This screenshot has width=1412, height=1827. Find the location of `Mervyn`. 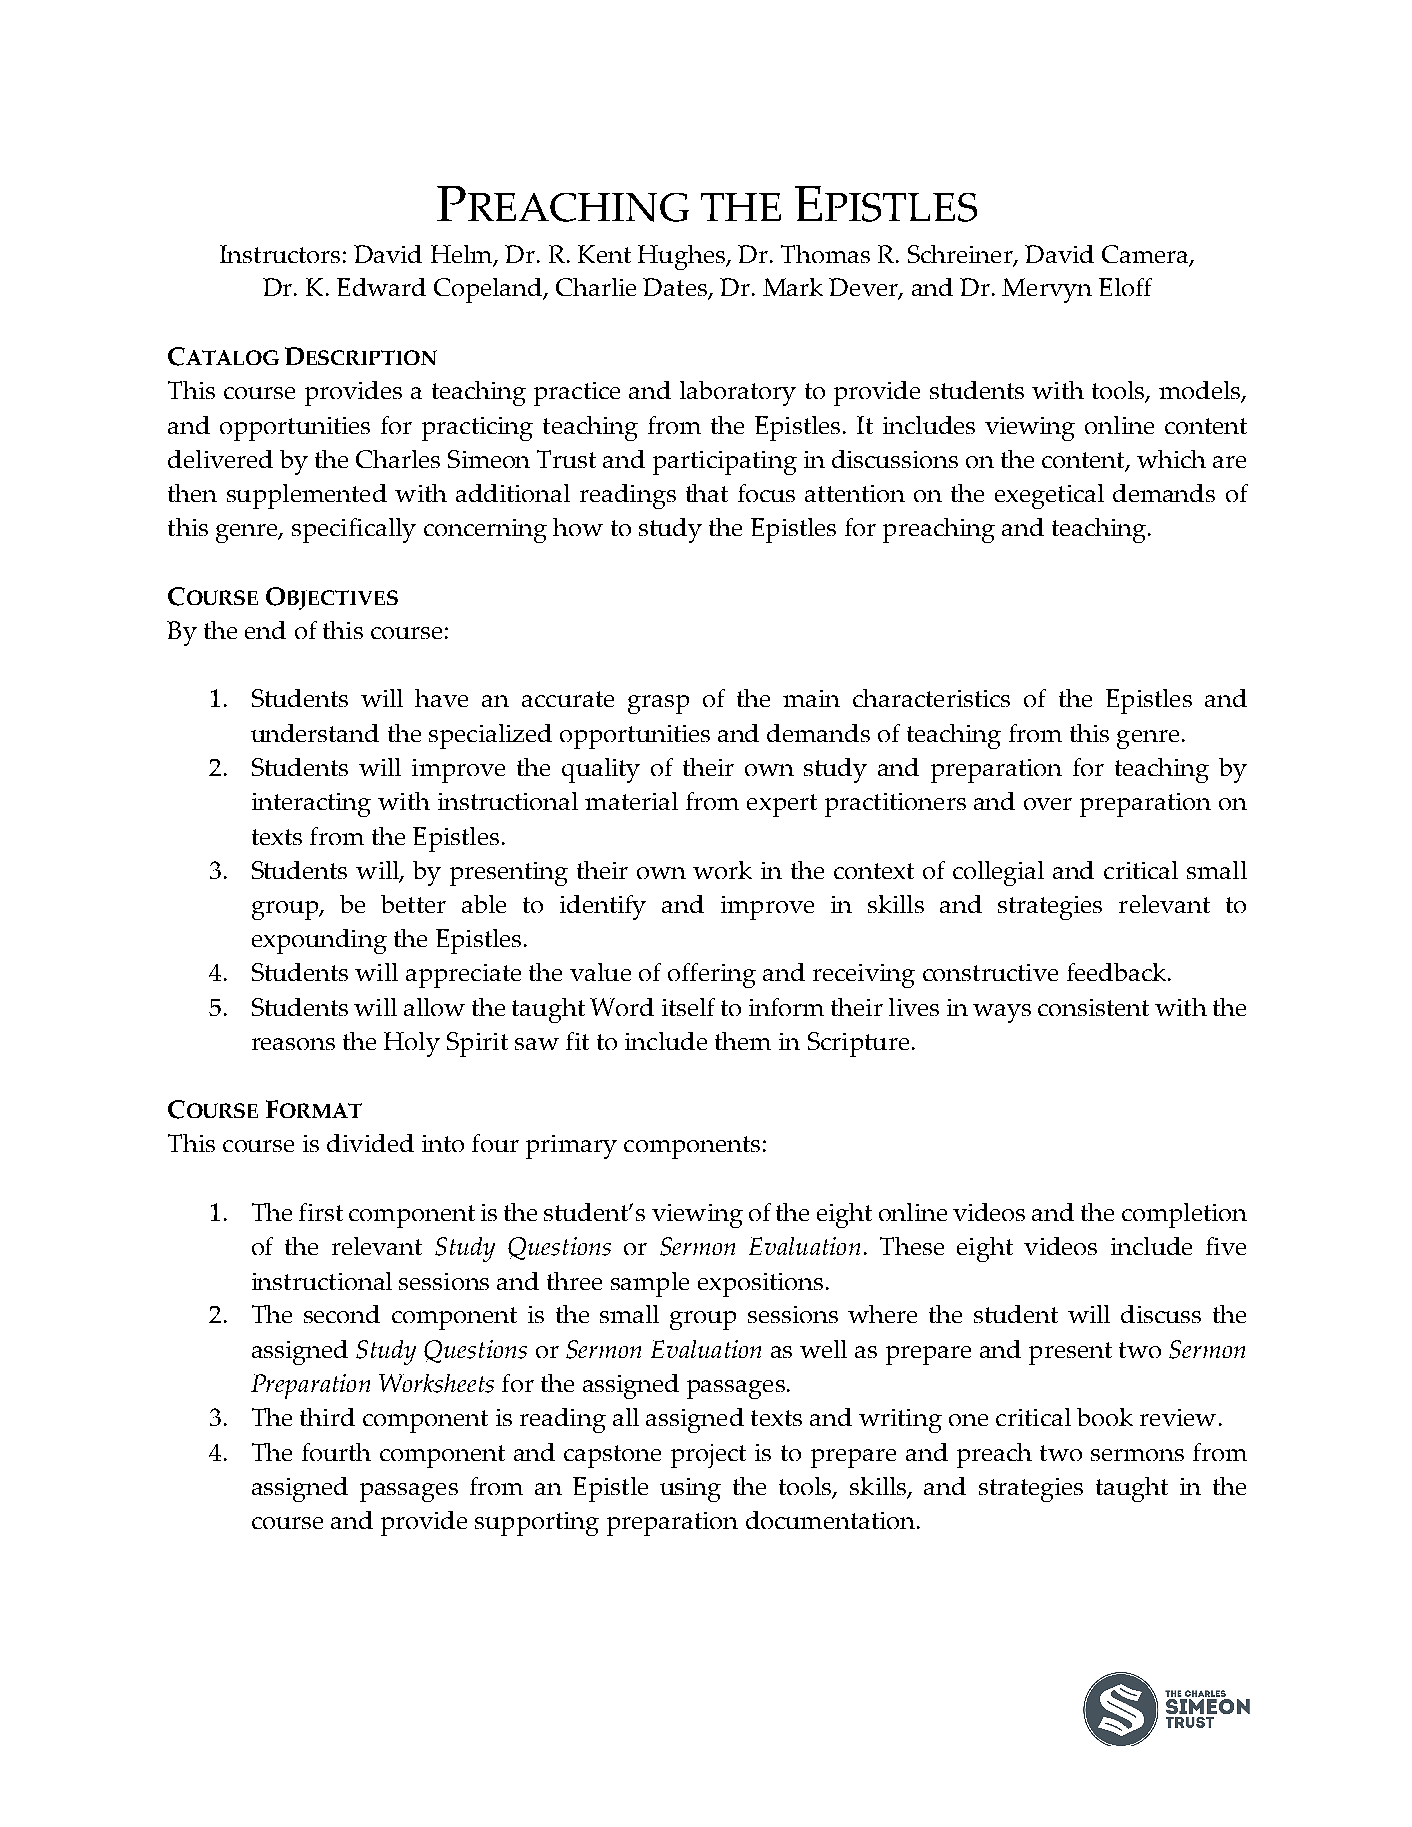

Mervyn is located at coordinates (1047, 290).
